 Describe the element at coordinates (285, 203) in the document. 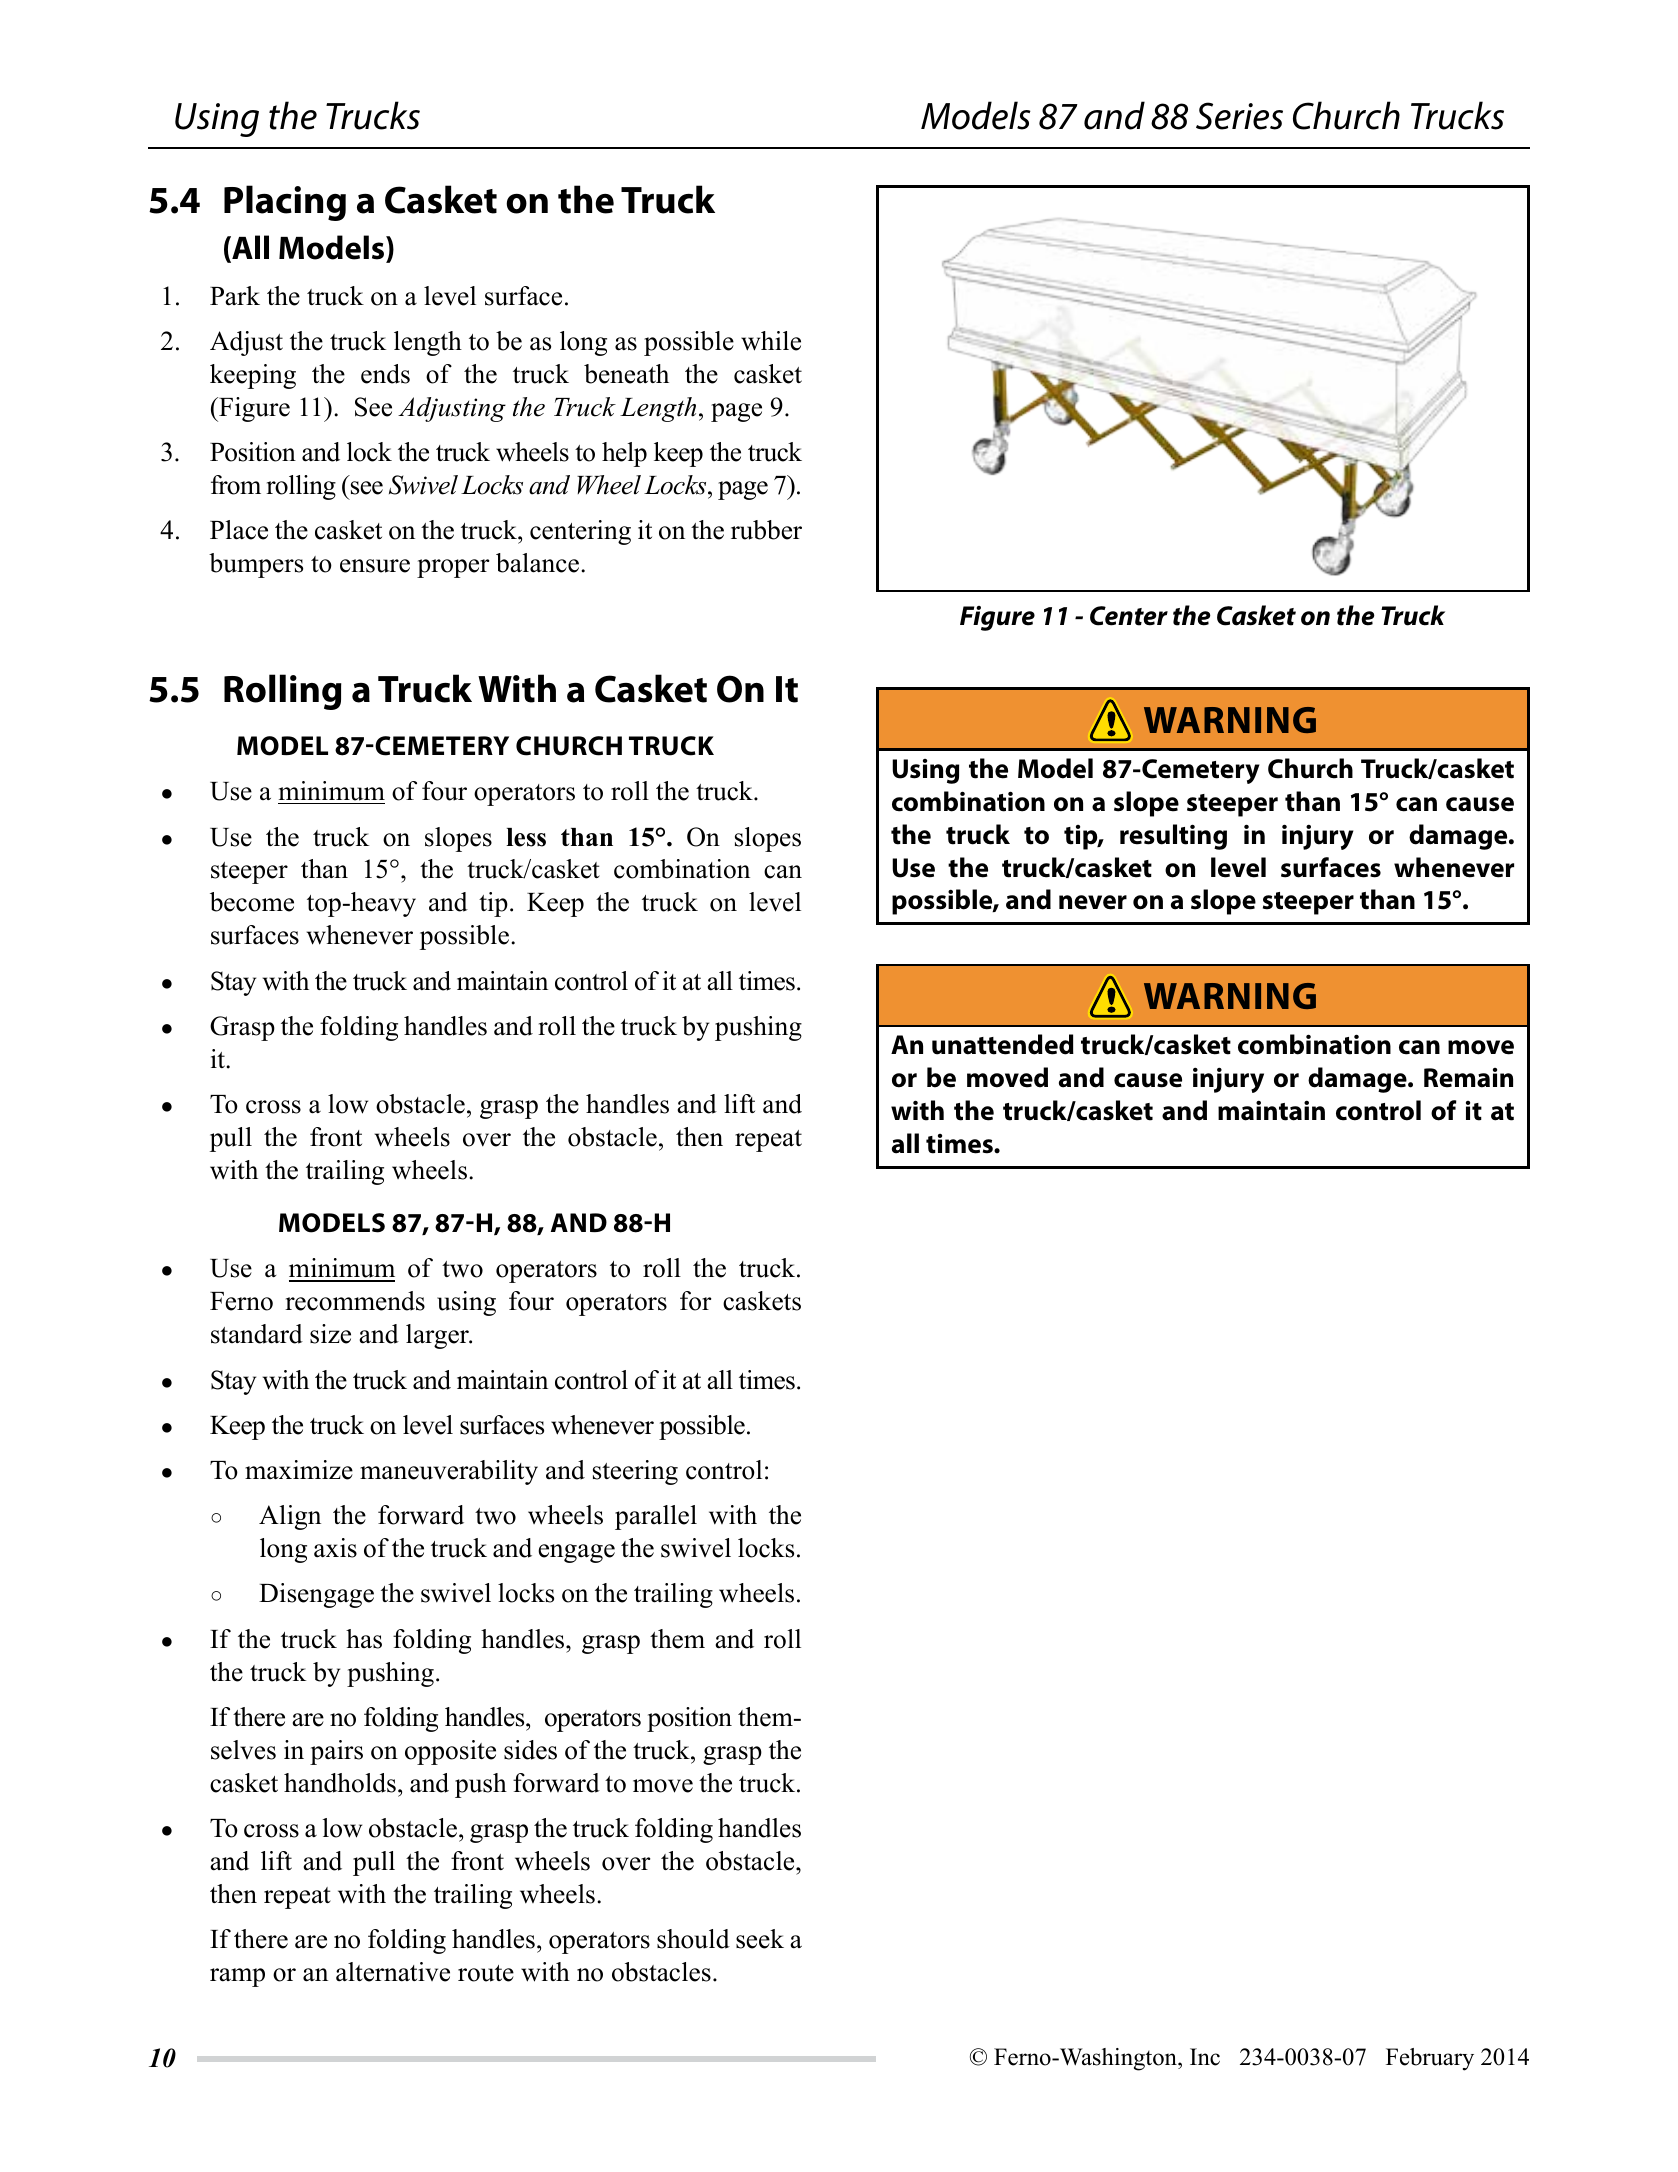

I see `Placing` at that location.
